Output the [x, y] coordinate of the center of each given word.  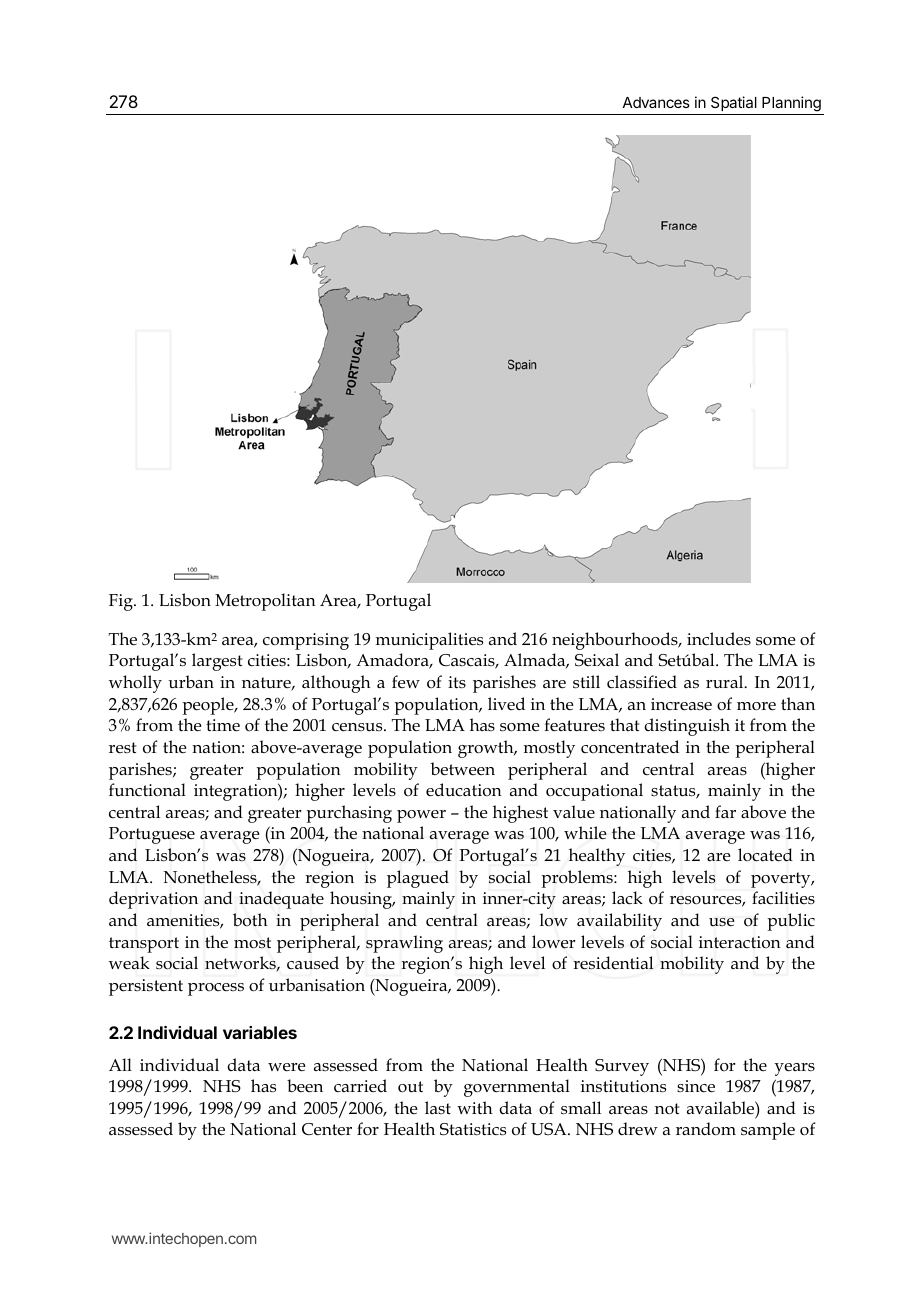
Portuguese [152, 835]
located [765, 855]
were [287, 1067]
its [457, 682]
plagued [418, 879]
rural [726, 681]
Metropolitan [265, 602]
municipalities [429, 641]
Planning [791, 105]
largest [217, 662]
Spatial [734, 103]
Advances [656, 102]
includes [719, 639]
